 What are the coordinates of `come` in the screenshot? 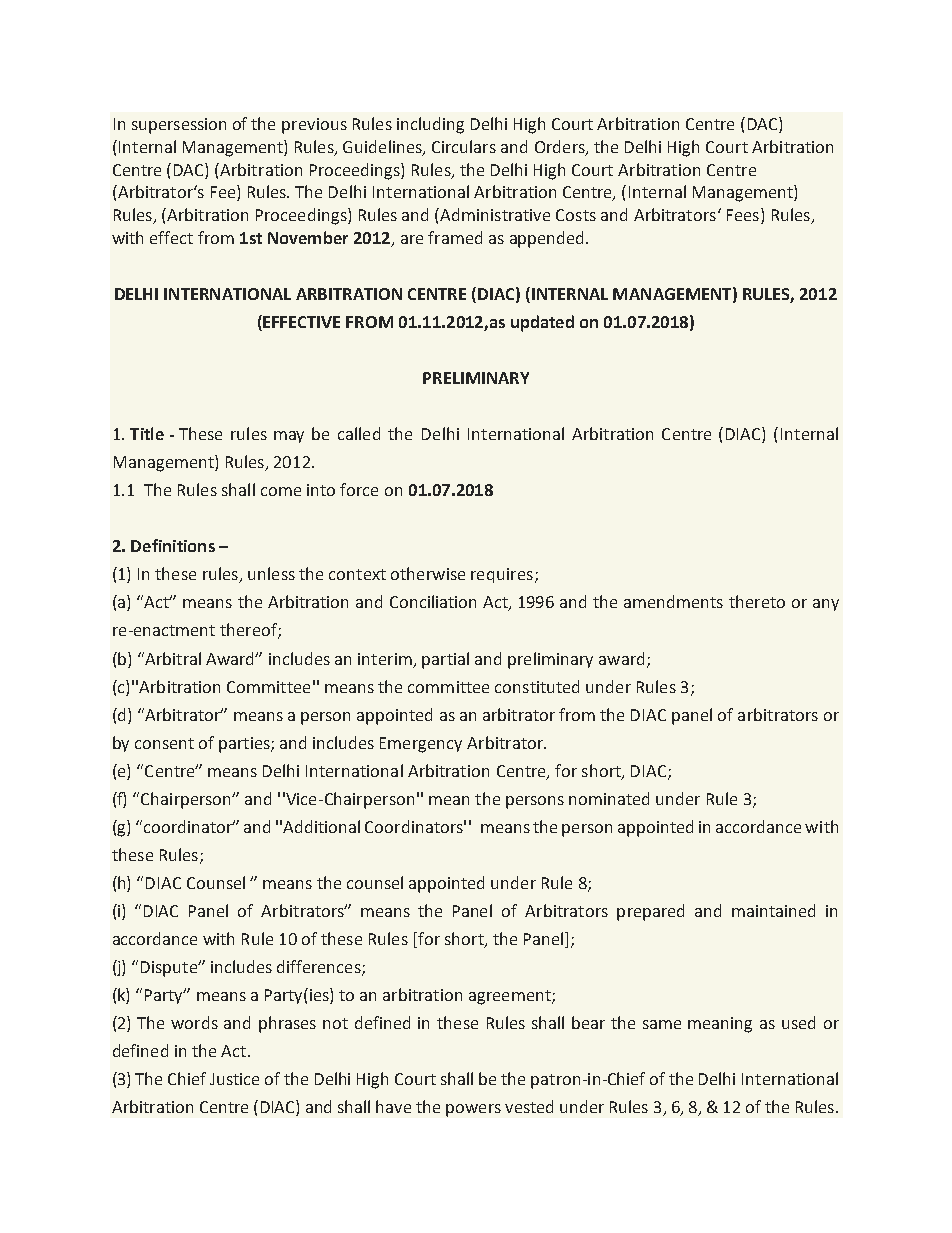 It's located at (281, 491).
